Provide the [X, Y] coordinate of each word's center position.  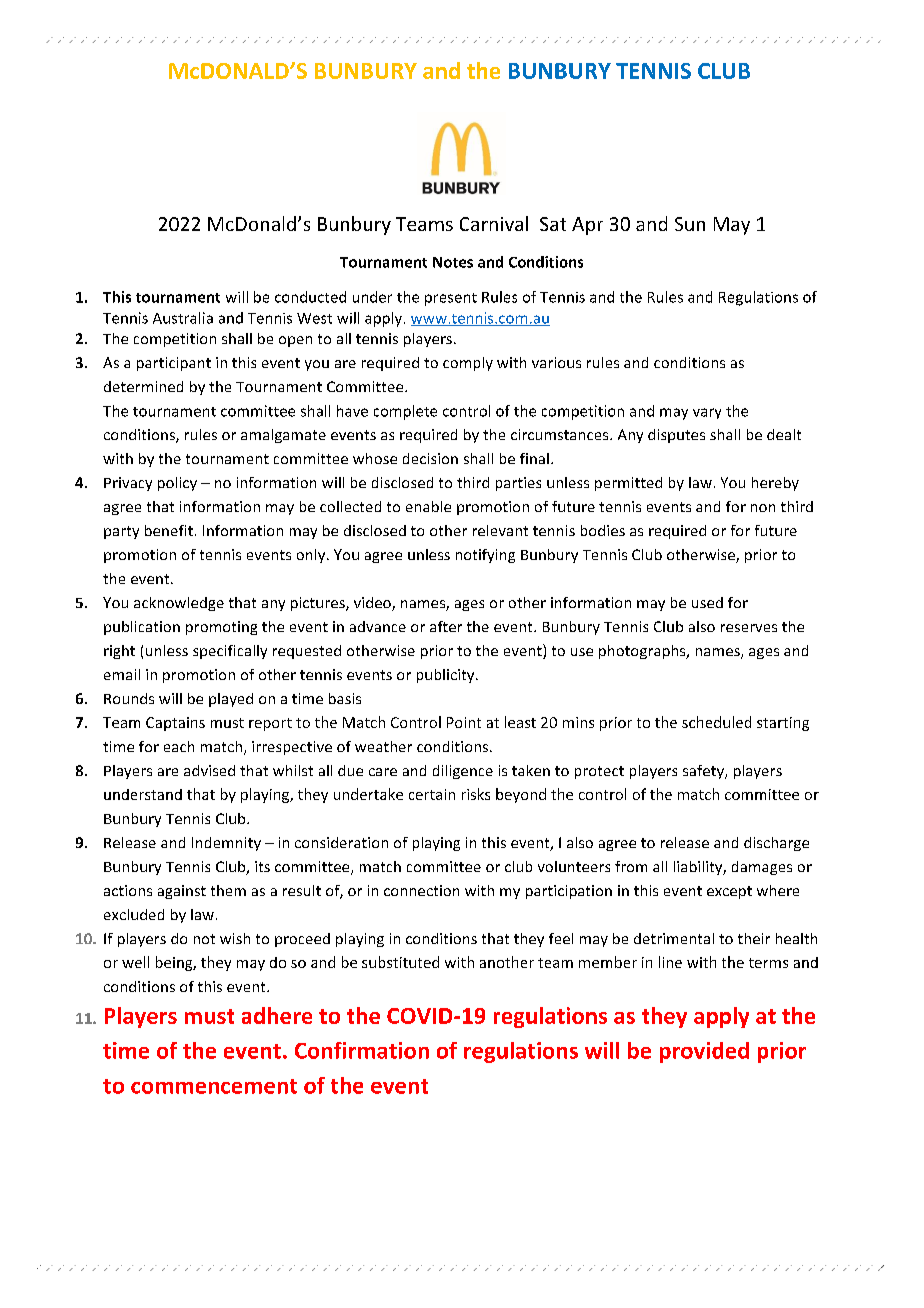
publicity [447, 676]
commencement [214, 1086]
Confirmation [362, 1050]
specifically [230, 652]
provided [704, 1052]
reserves [749, 628]
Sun [690, 224]
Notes [453, 262]
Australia [183, 318]
